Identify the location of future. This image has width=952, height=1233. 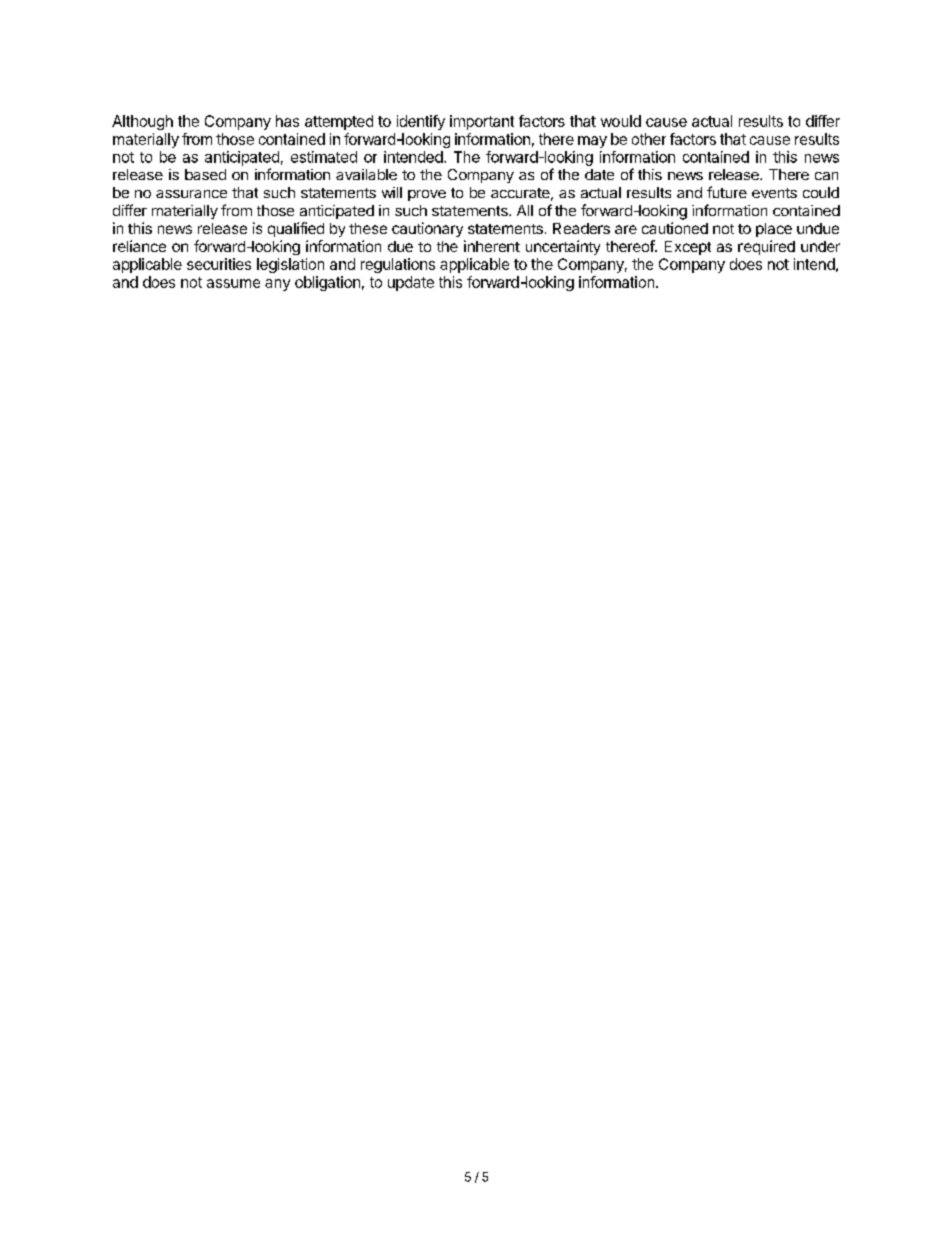
(727, 192).
